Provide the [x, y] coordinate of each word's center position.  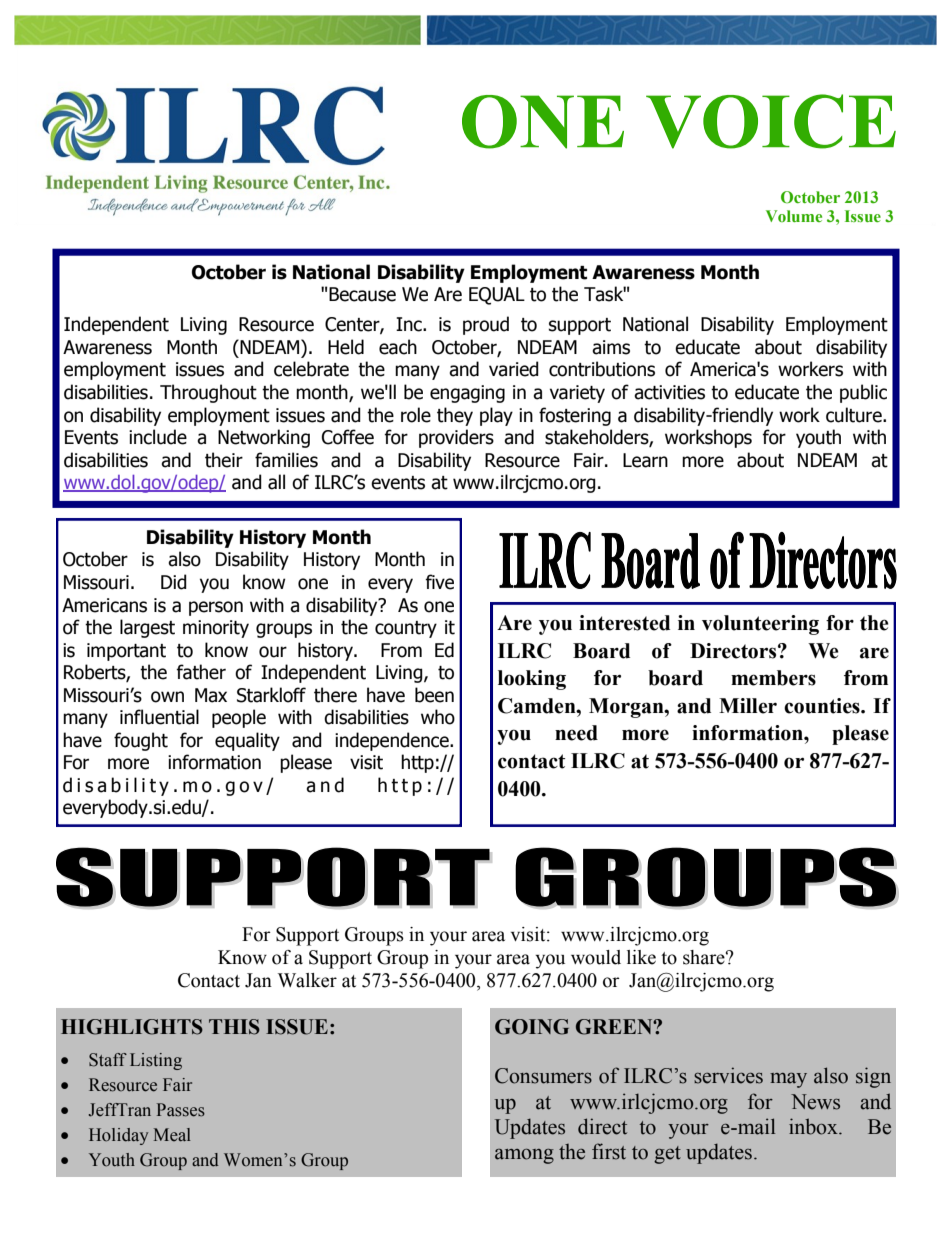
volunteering [760, 625]
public [863, 393]
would [596, 957]
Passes [181, 1110]
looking [532, 680]
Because [362, 294]
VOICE [771, 121]
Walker [307, 980]
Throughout [208, 393]
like [641, 957]
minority [216, 629]
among [524, 1156]
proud [486, 325]
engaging [467, 394]
